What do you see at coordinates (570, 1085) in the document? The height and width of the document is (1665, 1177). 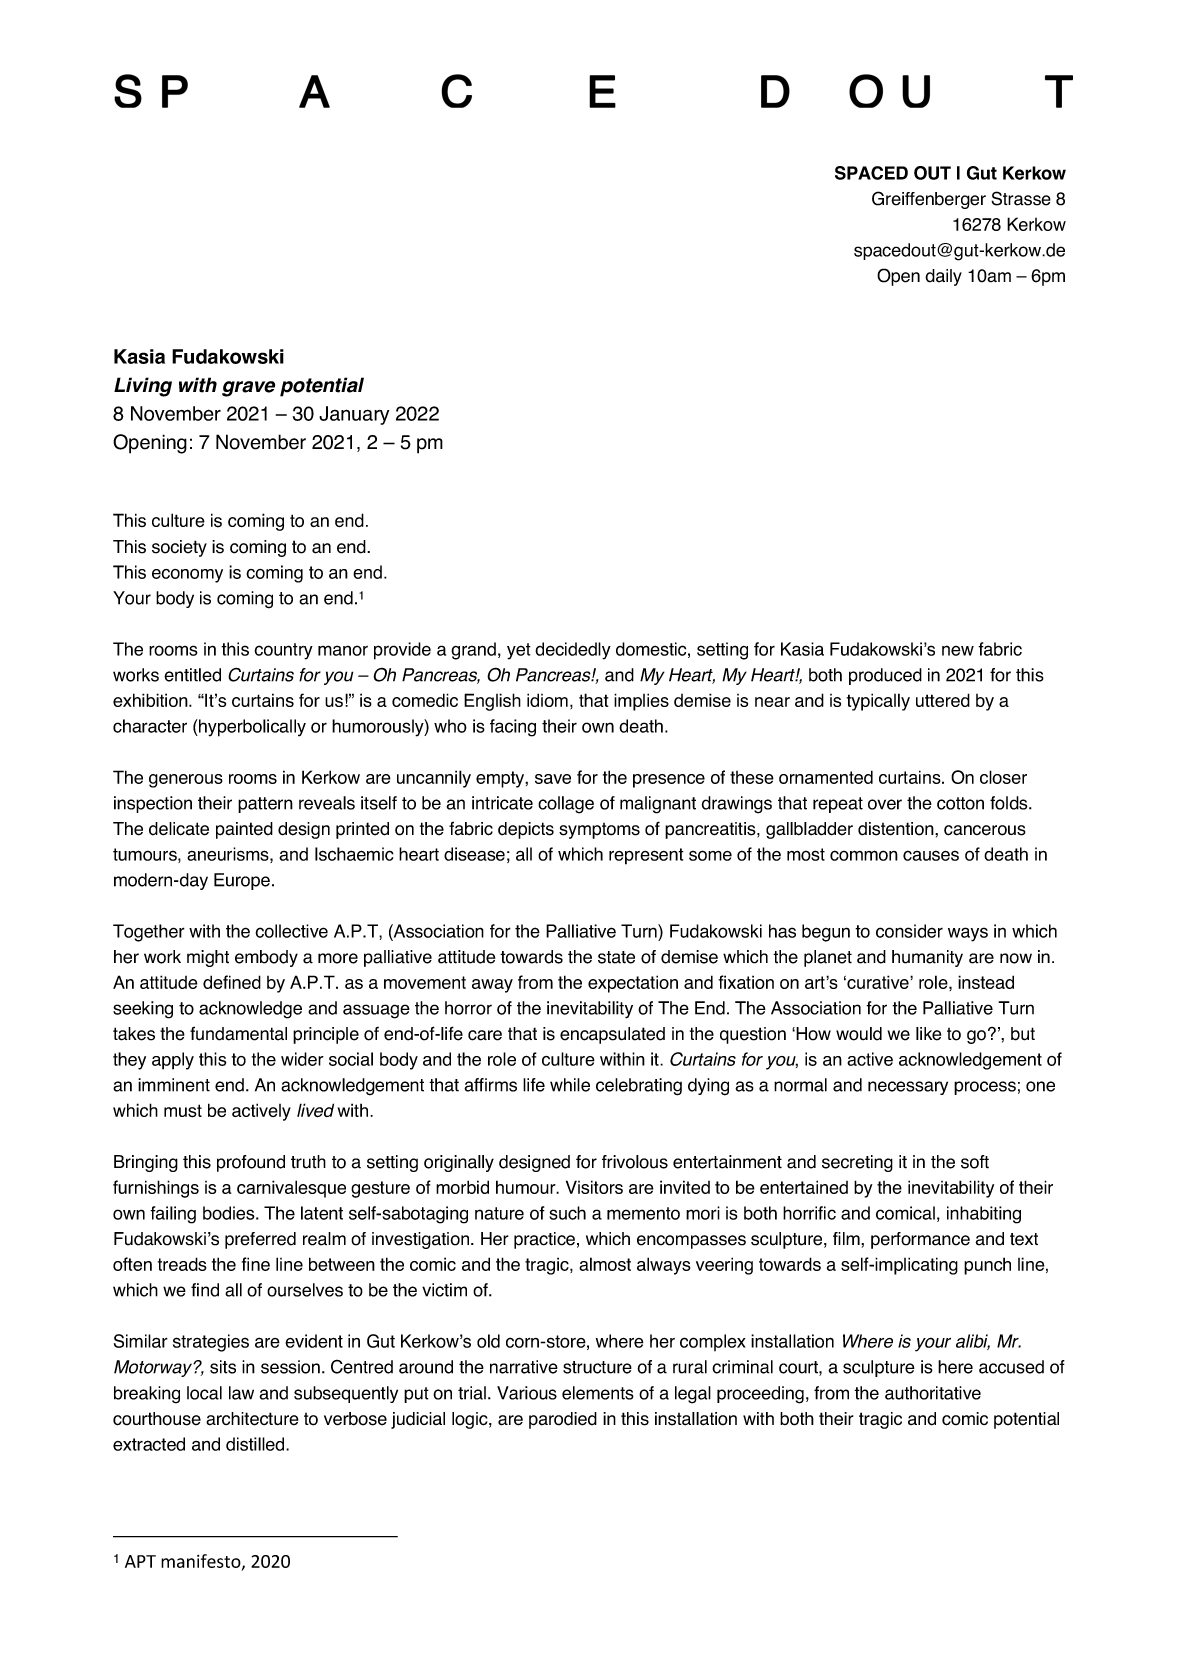 I see `while` at bounding box center [570, 1085].
